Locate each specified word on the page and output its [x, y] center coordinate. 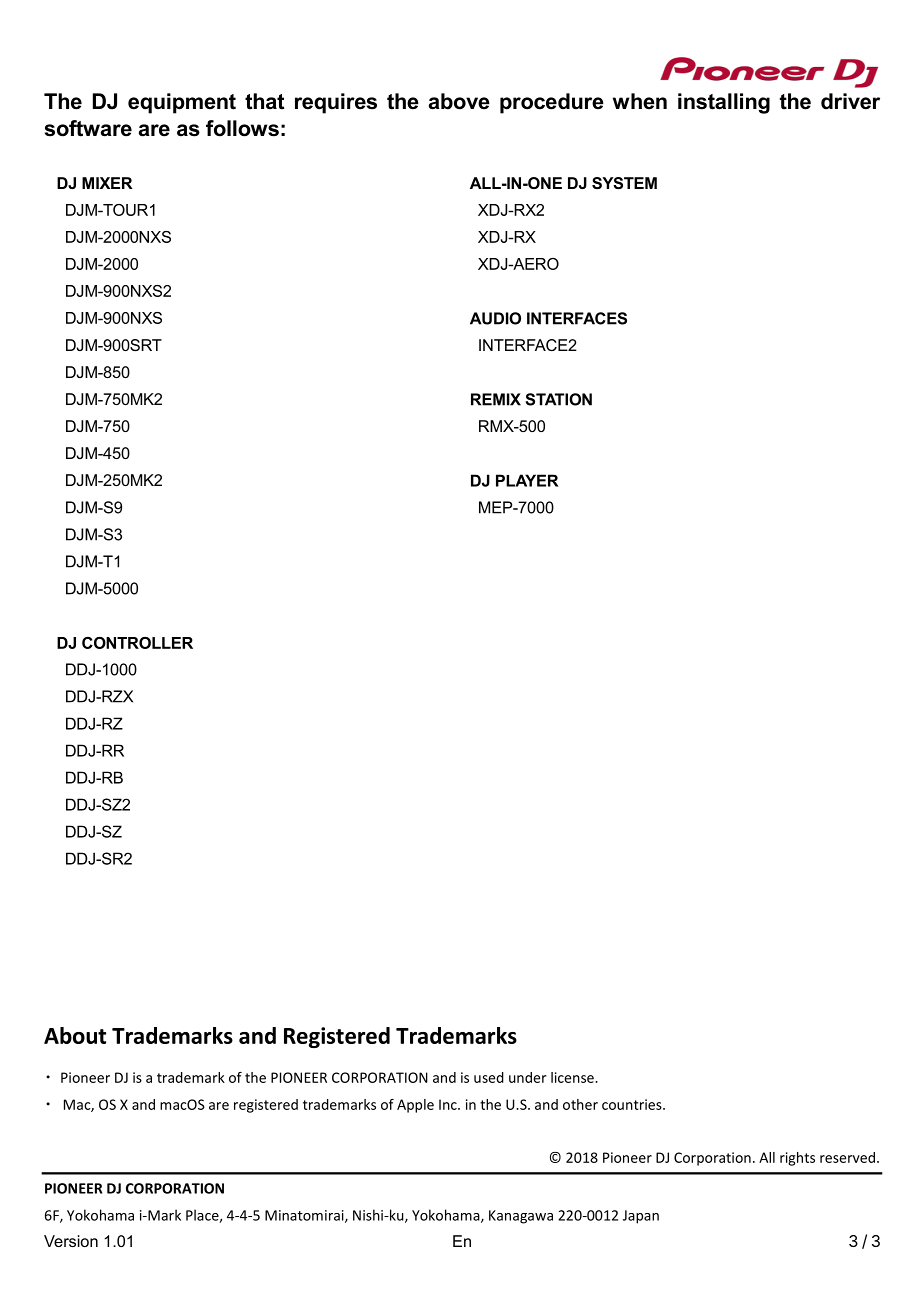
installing [724, 103]
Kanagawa [521, 1217]
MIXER [107, 183]
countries [633, 1104]
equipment [182, 103]
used [489, 1077]
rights [797, 1159]
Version [71, 1241]
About [75, 1035]
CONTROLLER [137, 643]
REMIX [496, 399]
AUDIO [495, 318]
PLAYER [527, 480]
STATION [558, 399]
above [459, 101]
